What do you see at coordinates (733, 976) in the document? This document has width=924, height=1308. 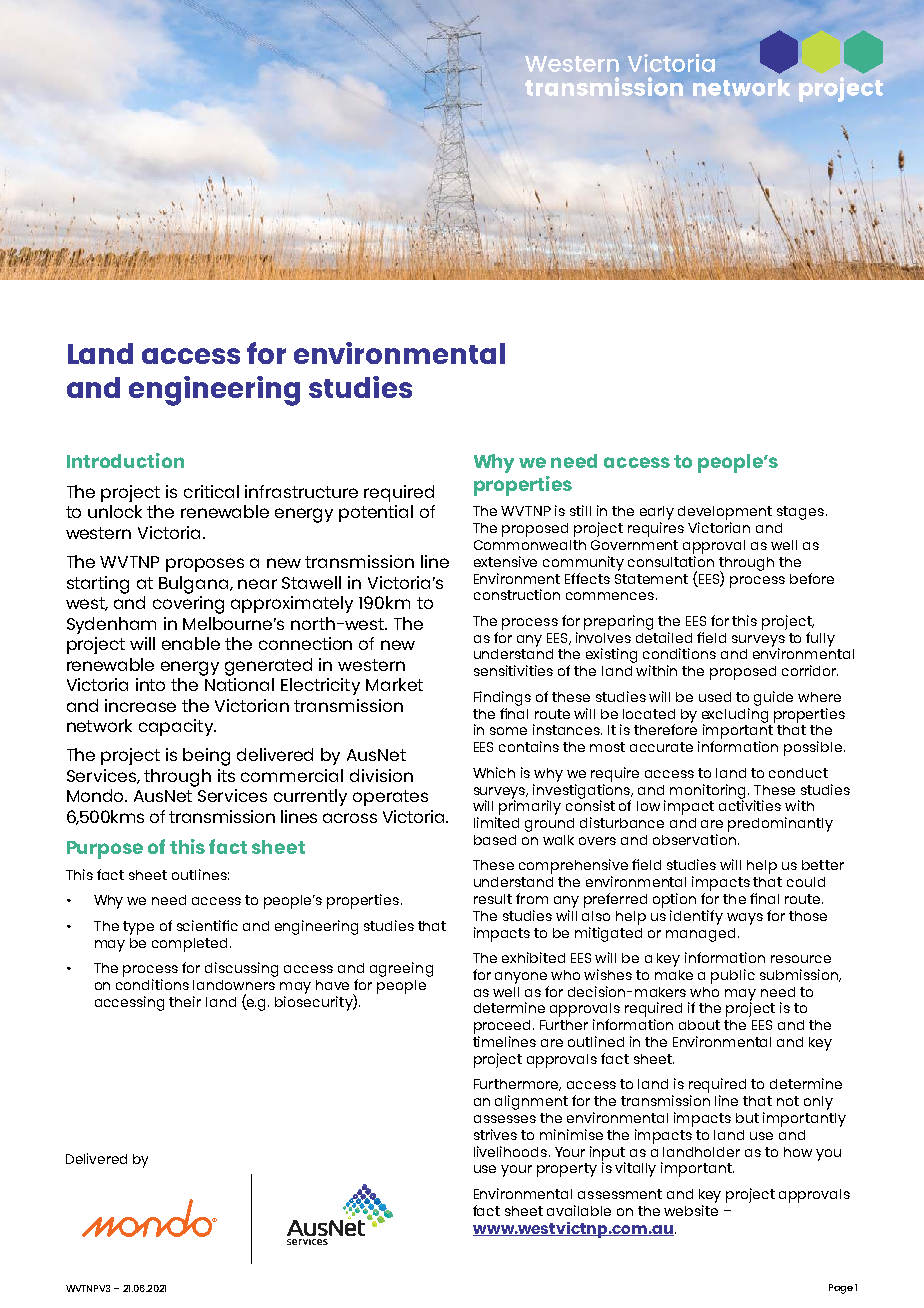 I see `public` at bounding box center [733, 976].
